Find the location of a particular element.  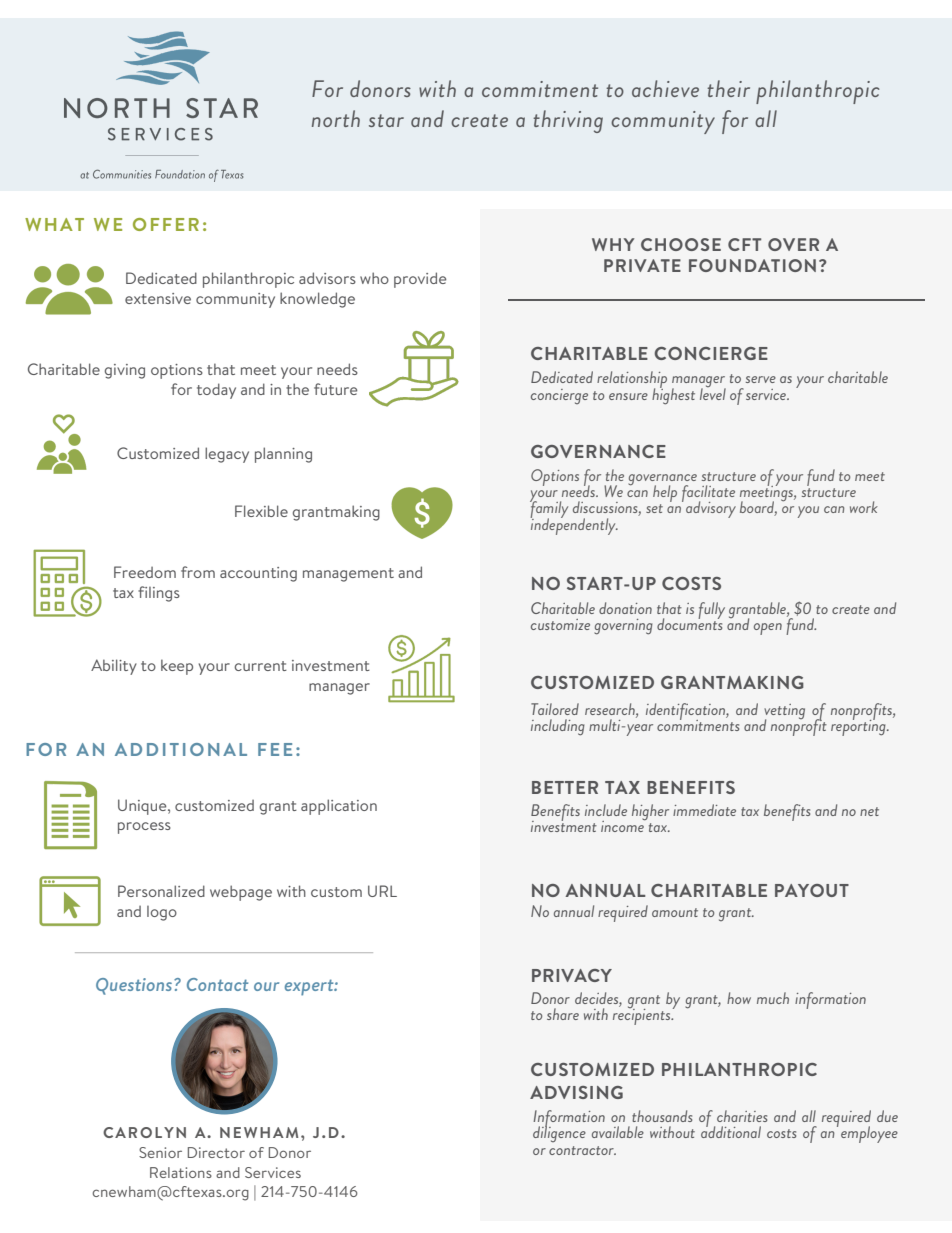

filings is located at coordinates (159, 594).
